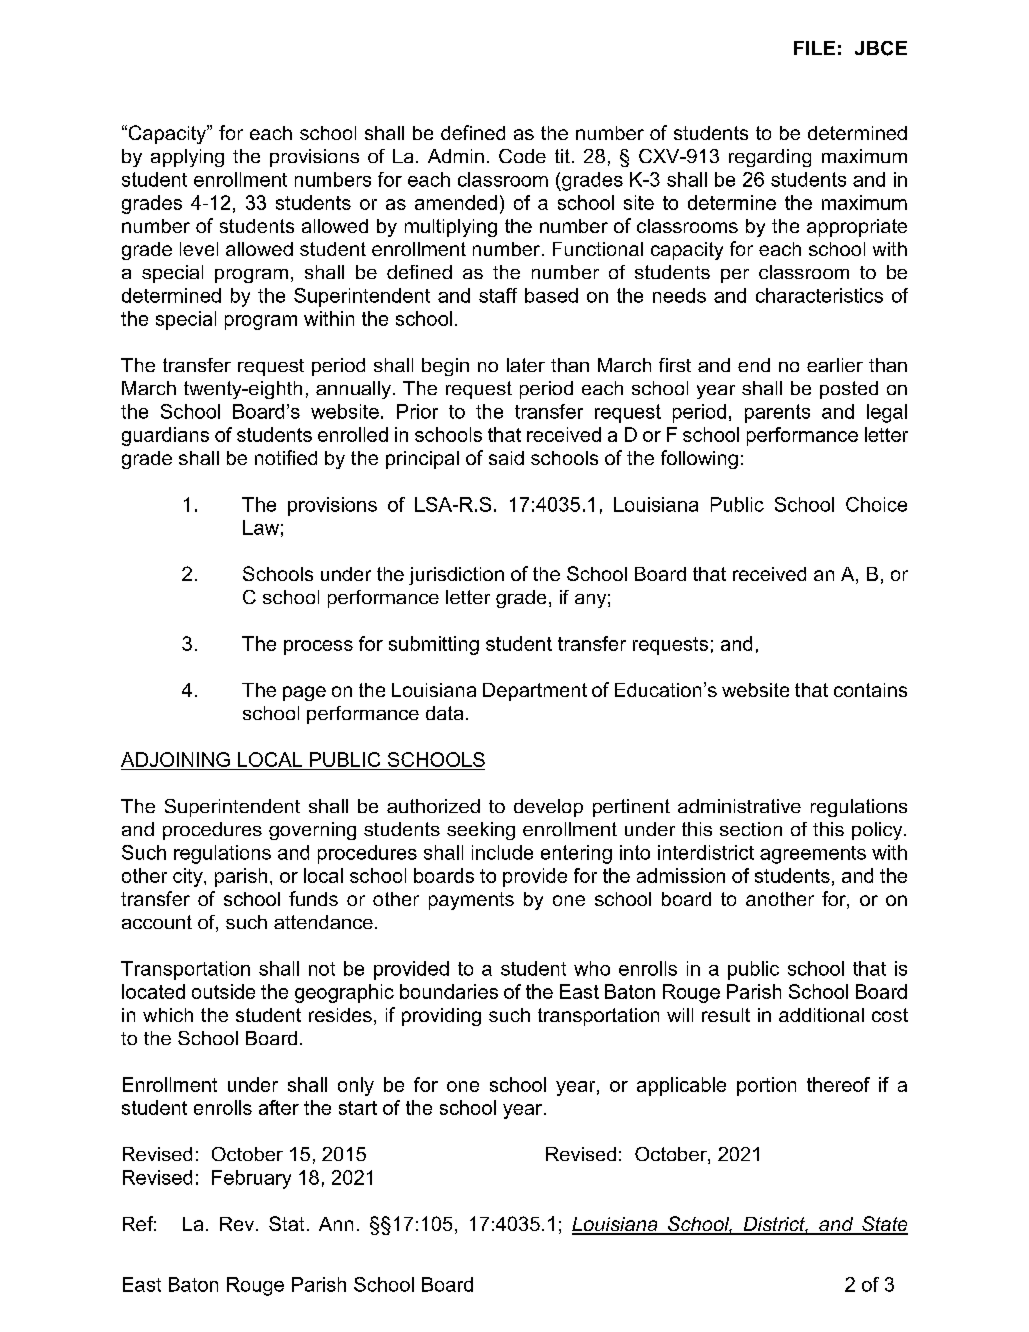 The height and width of the screenshot is (1332, 1029). What do you see at coordinates (187, 158) in the screenshot?
I see `applying` at bounding box center [187, 158].
